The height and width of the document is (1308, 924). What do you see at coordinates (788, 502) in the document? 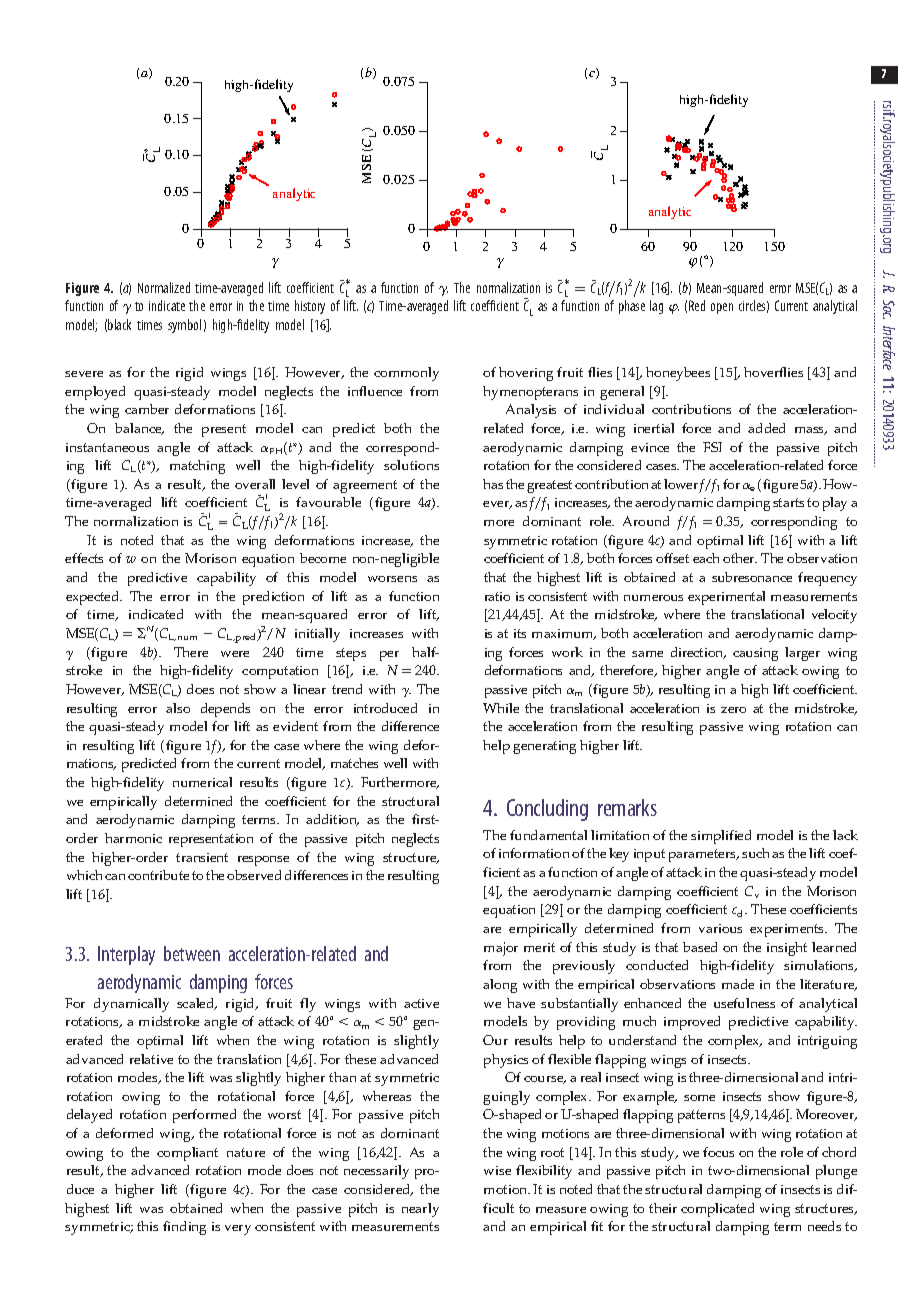
I see `starts` at bounding box center [788, 502].
